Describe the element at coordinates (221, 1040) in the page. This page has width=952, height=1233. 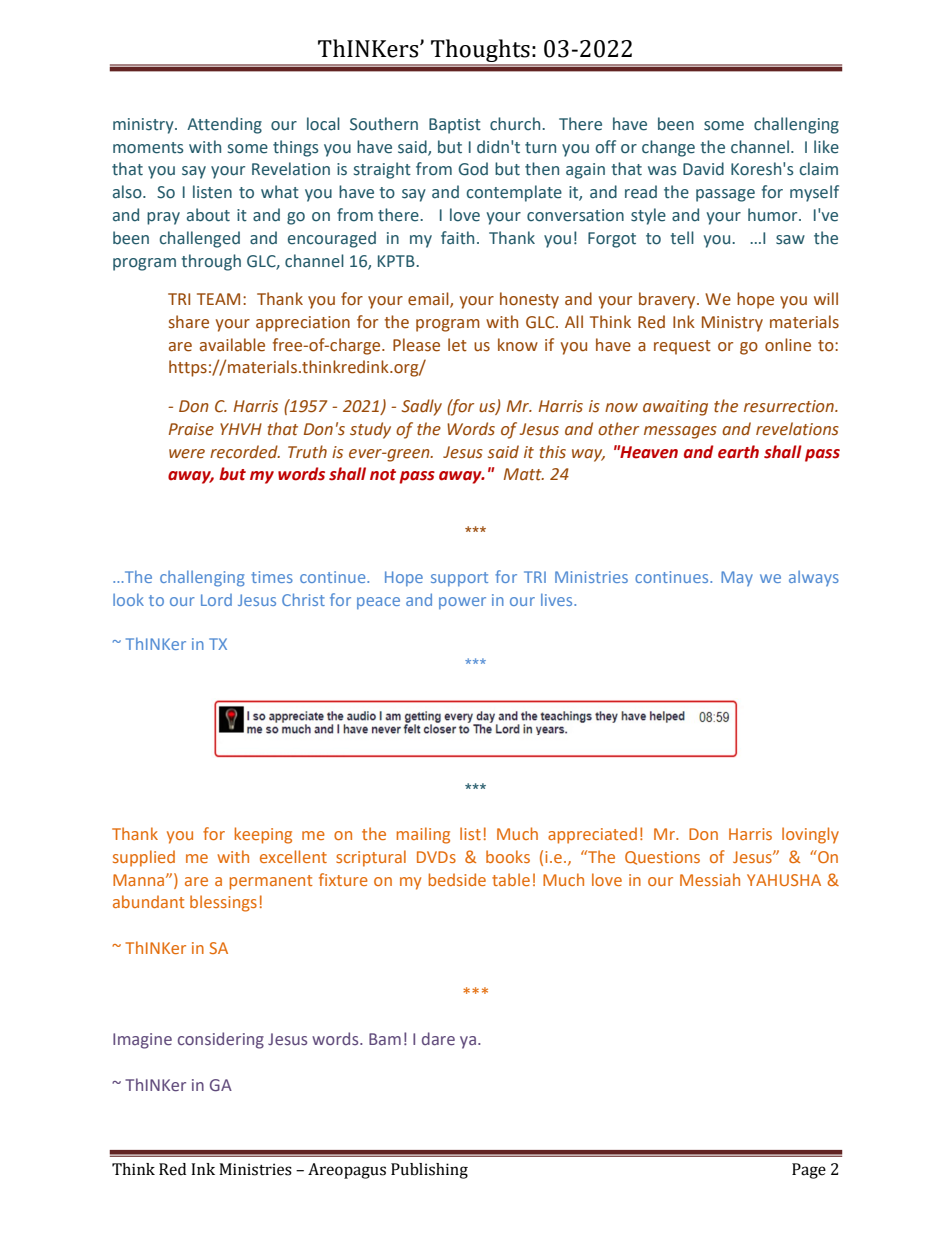
I see `considering` at that location.
